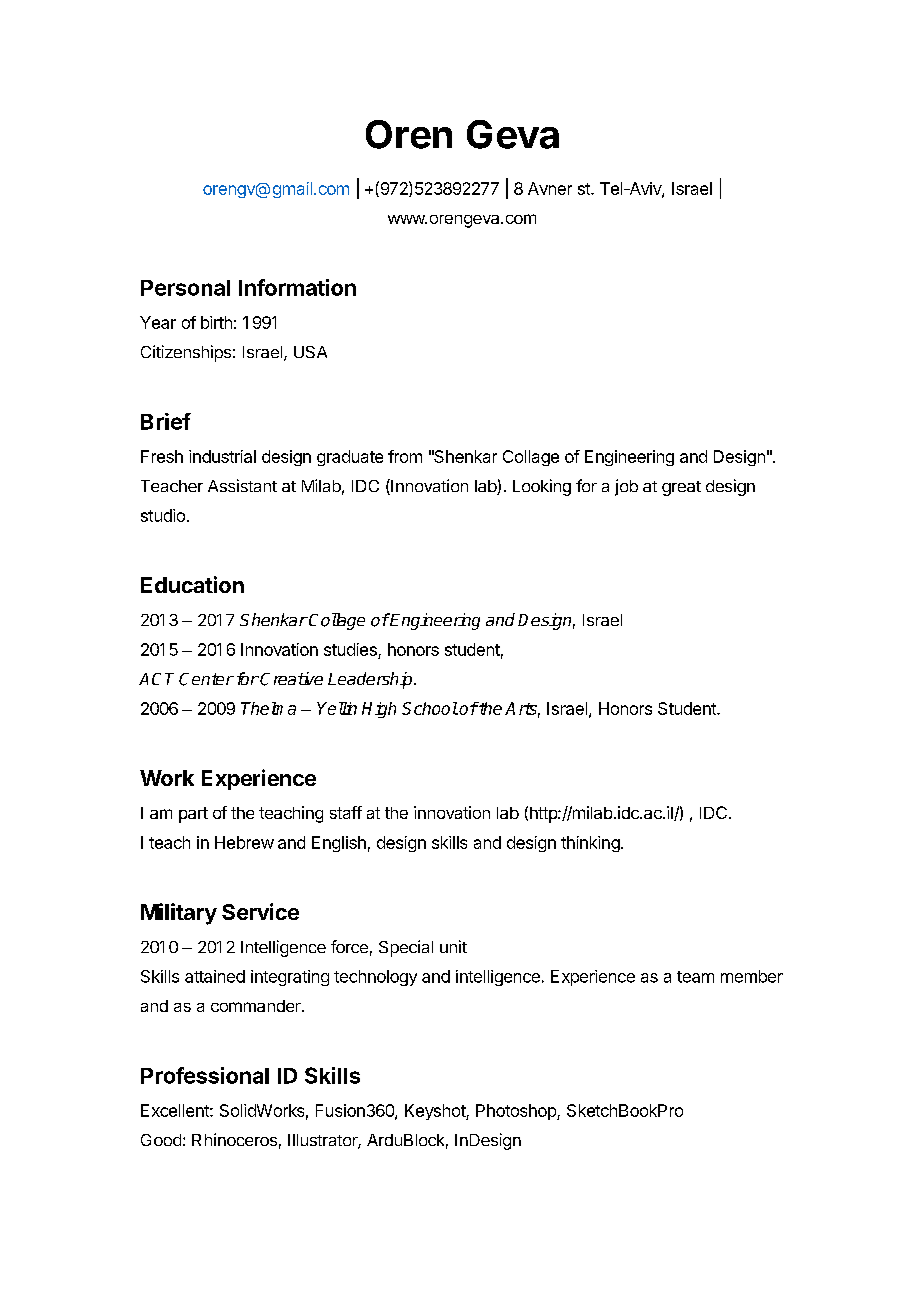  Describe the element at coordinates (242, 485) in the screenshot. I see `Assistant` at that location.
